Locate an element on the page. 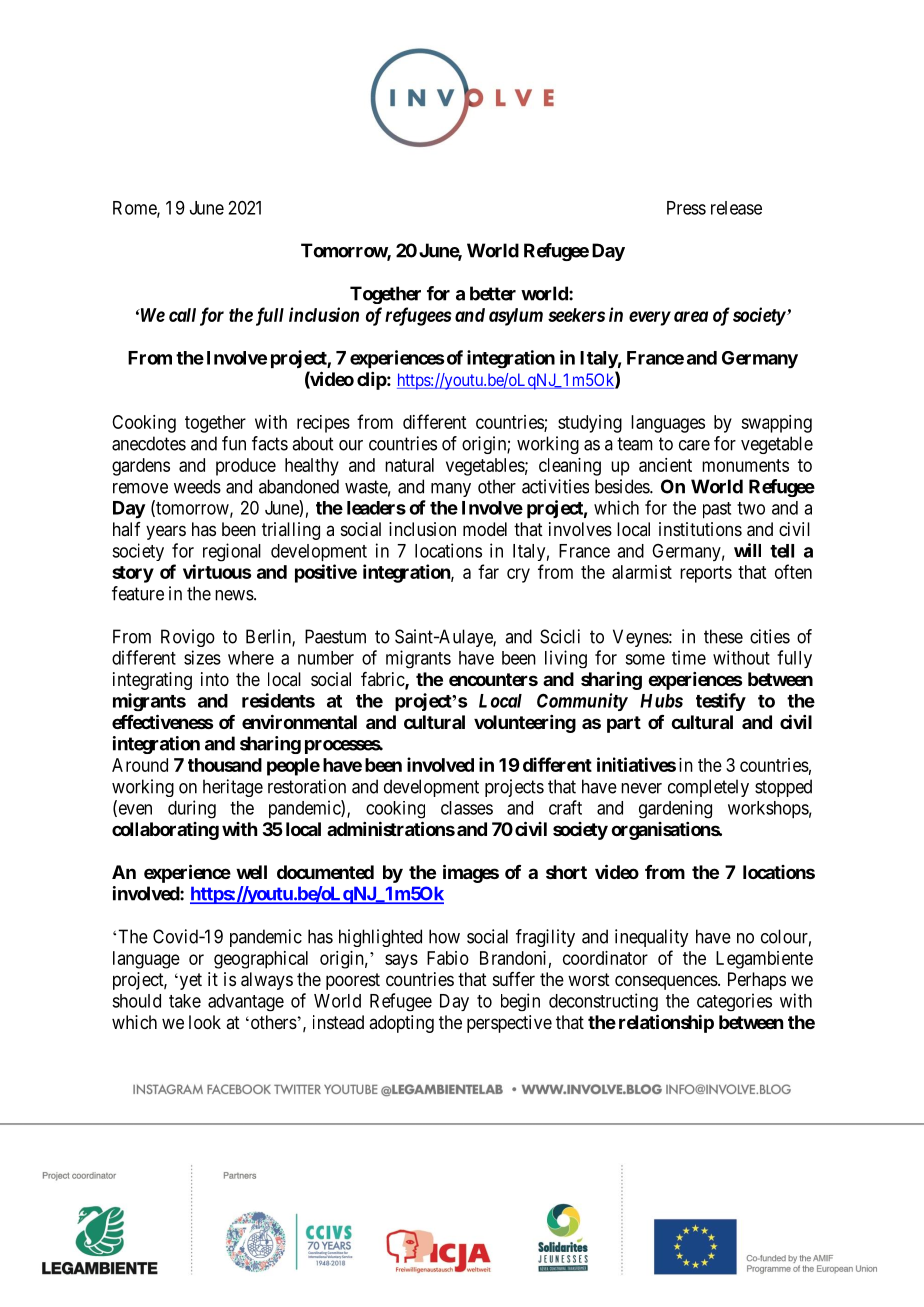 Image resolution: width=924 pixels, height=1307 pixels. past is located at coordinates (717, 510).
